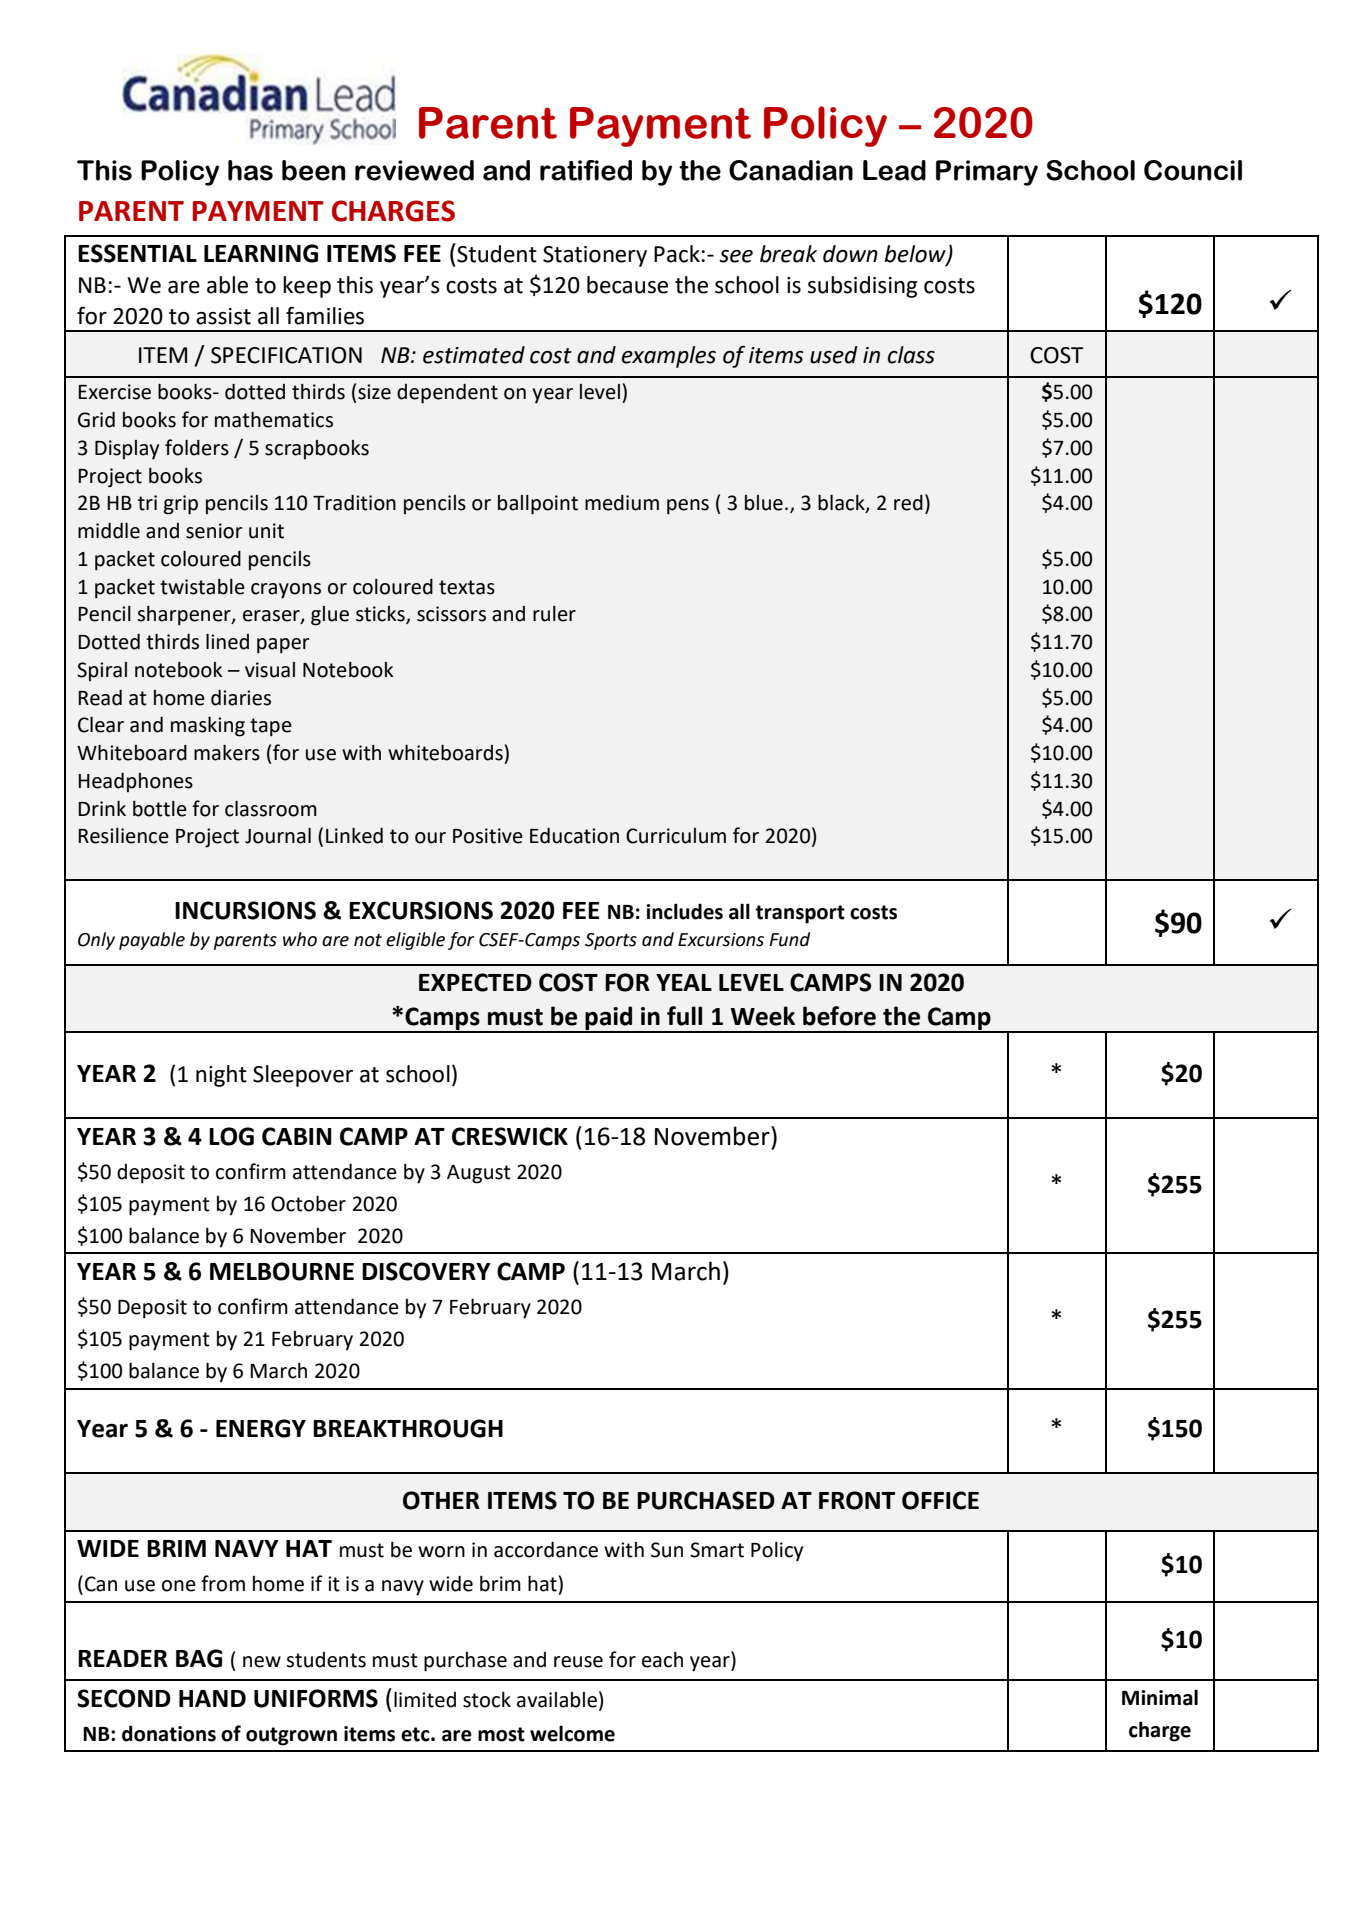 Image resolution: width=1353 pixels, height=1913 pixels. I want to click on HAND, so click(212, 1698).
